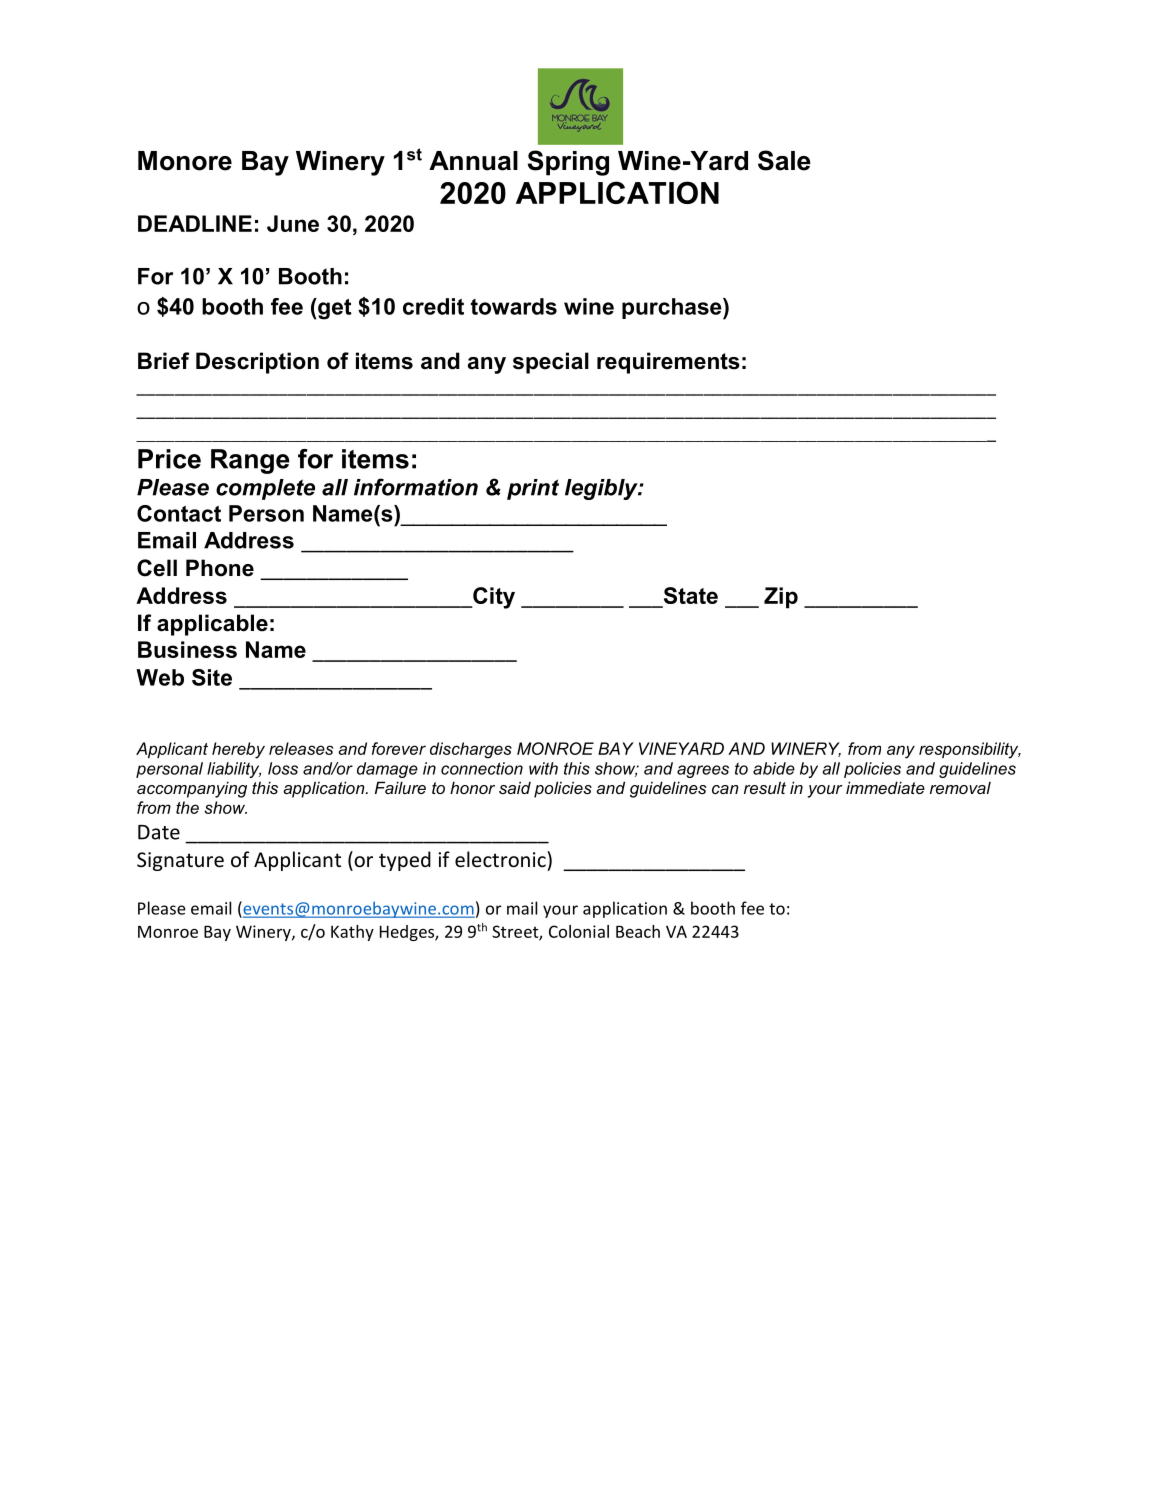 This screenshot has height=1503, width=1161. Describe the element at coordinates (784, 160) in the screenshot. I see `Sale` at that location.
